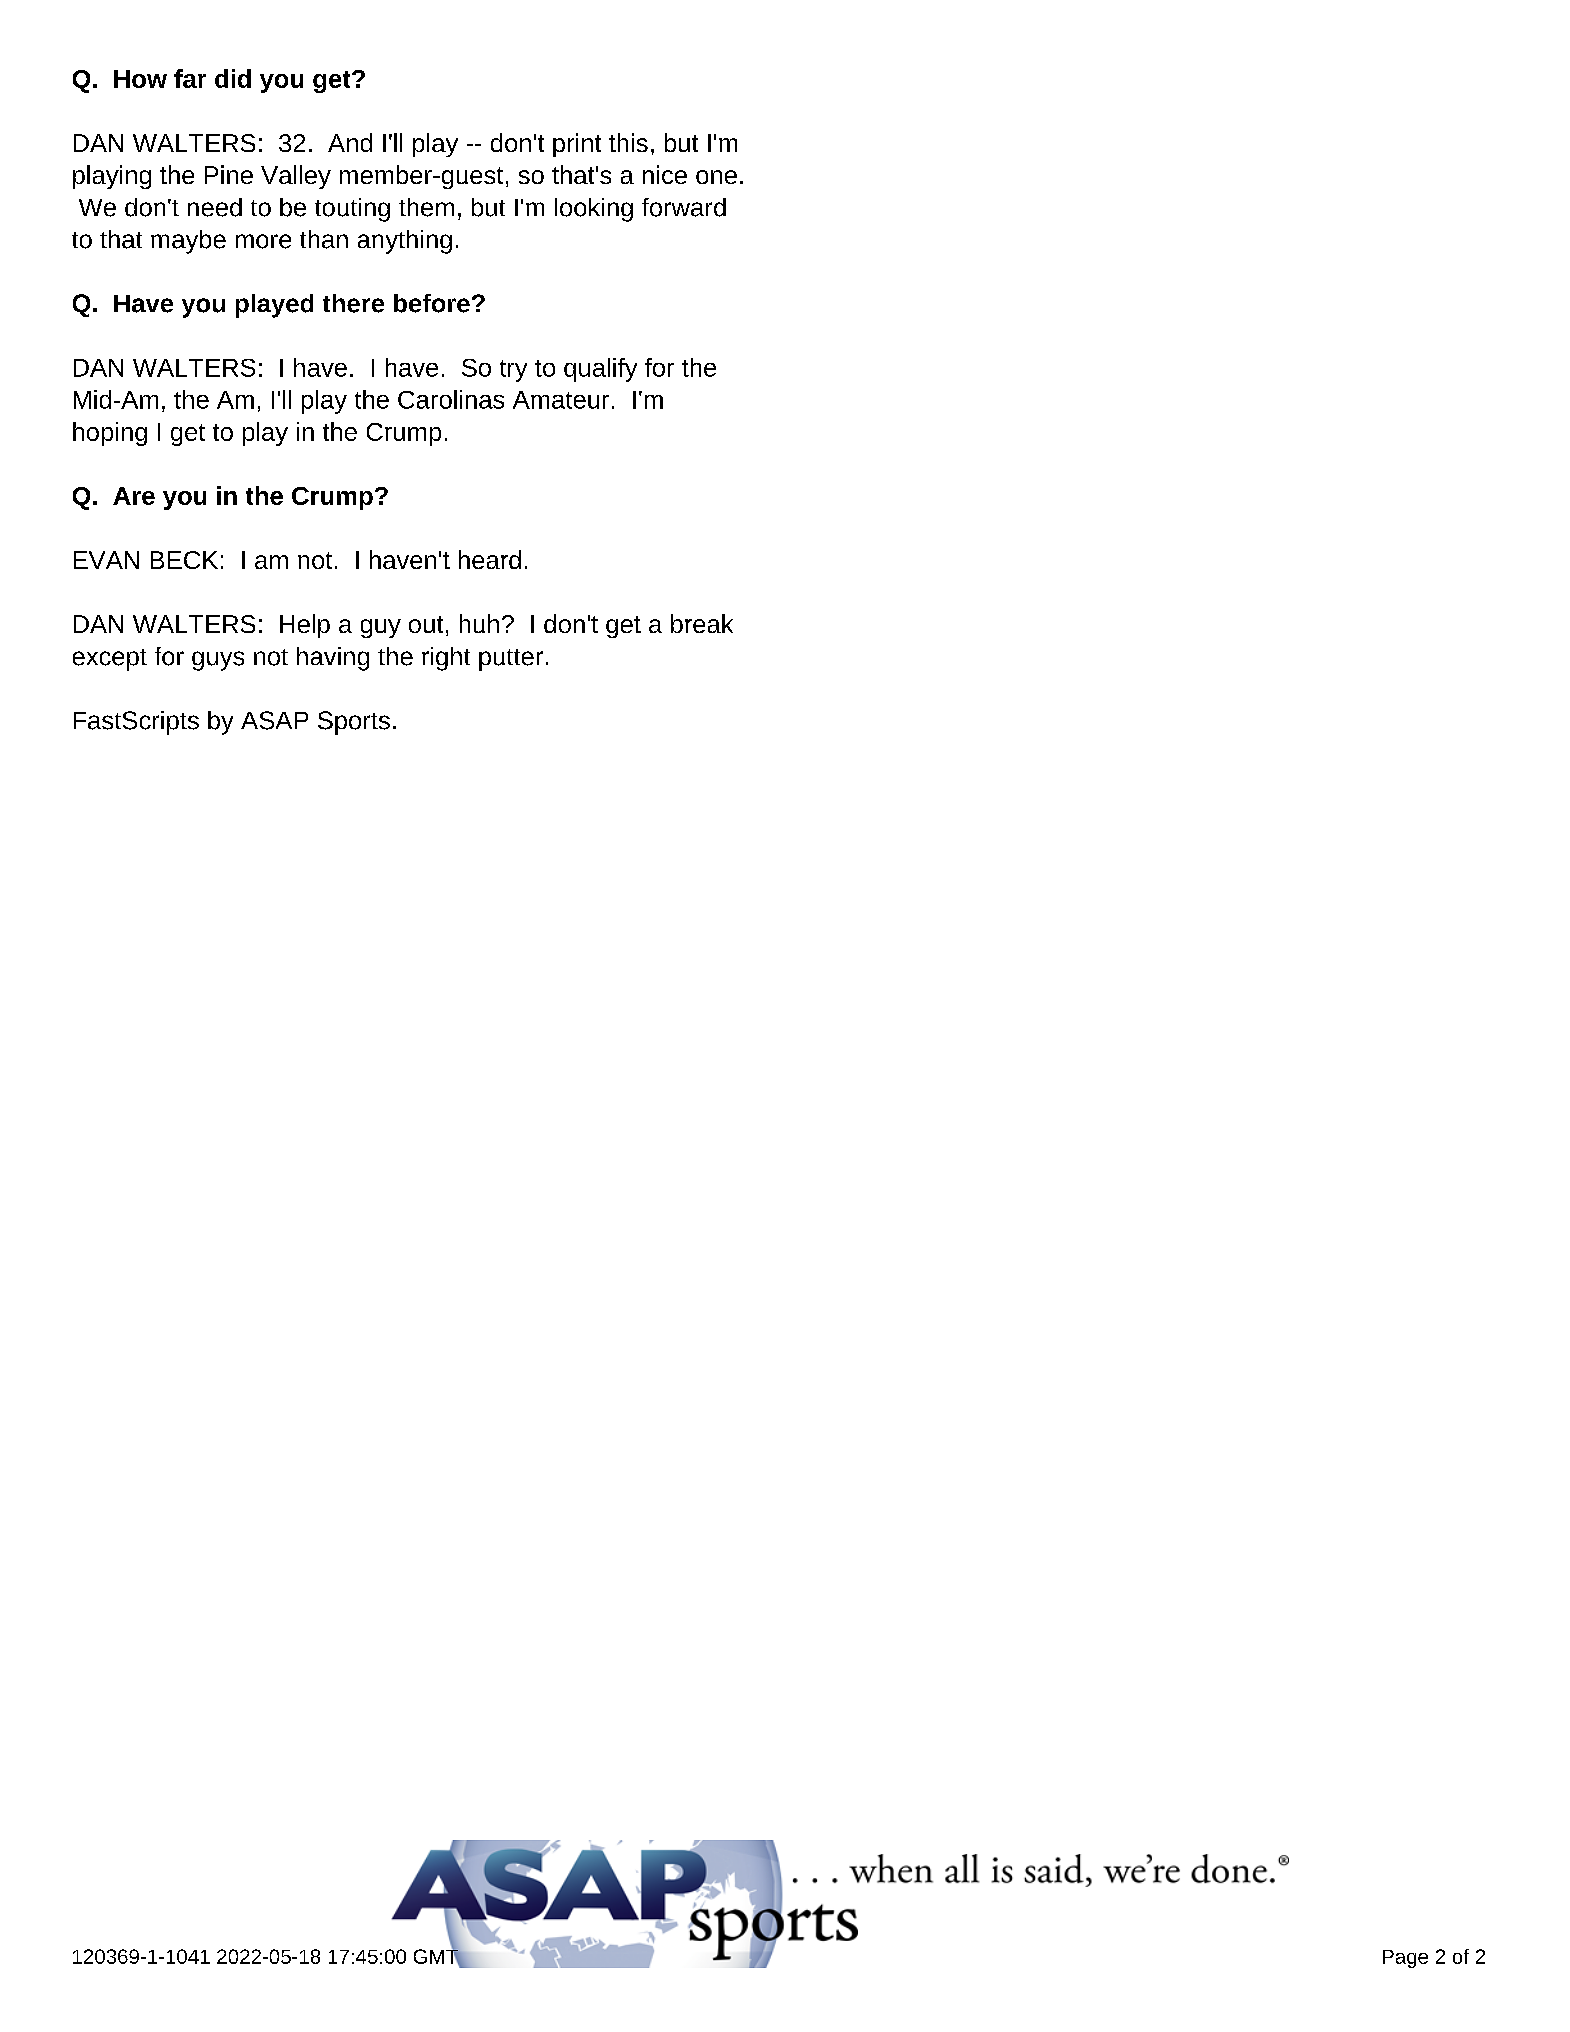 This screenshot has width=1570, height=2032. Describe the element at coordinates (354, 723) in the screenshot. I see `Sports` at that location.
